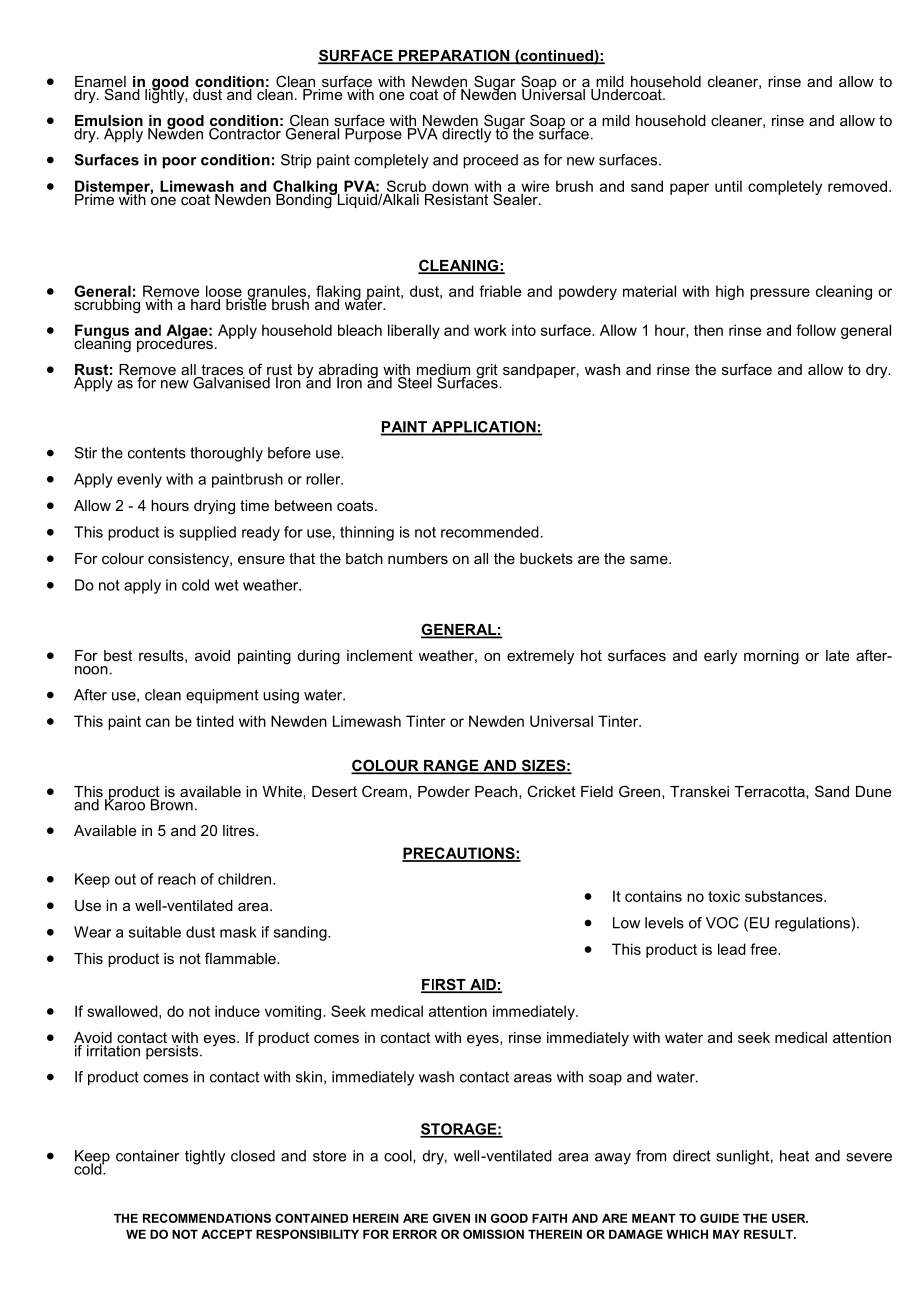 This image has height=1308, width=924. I want to click on extremely, so click(540, 657).
